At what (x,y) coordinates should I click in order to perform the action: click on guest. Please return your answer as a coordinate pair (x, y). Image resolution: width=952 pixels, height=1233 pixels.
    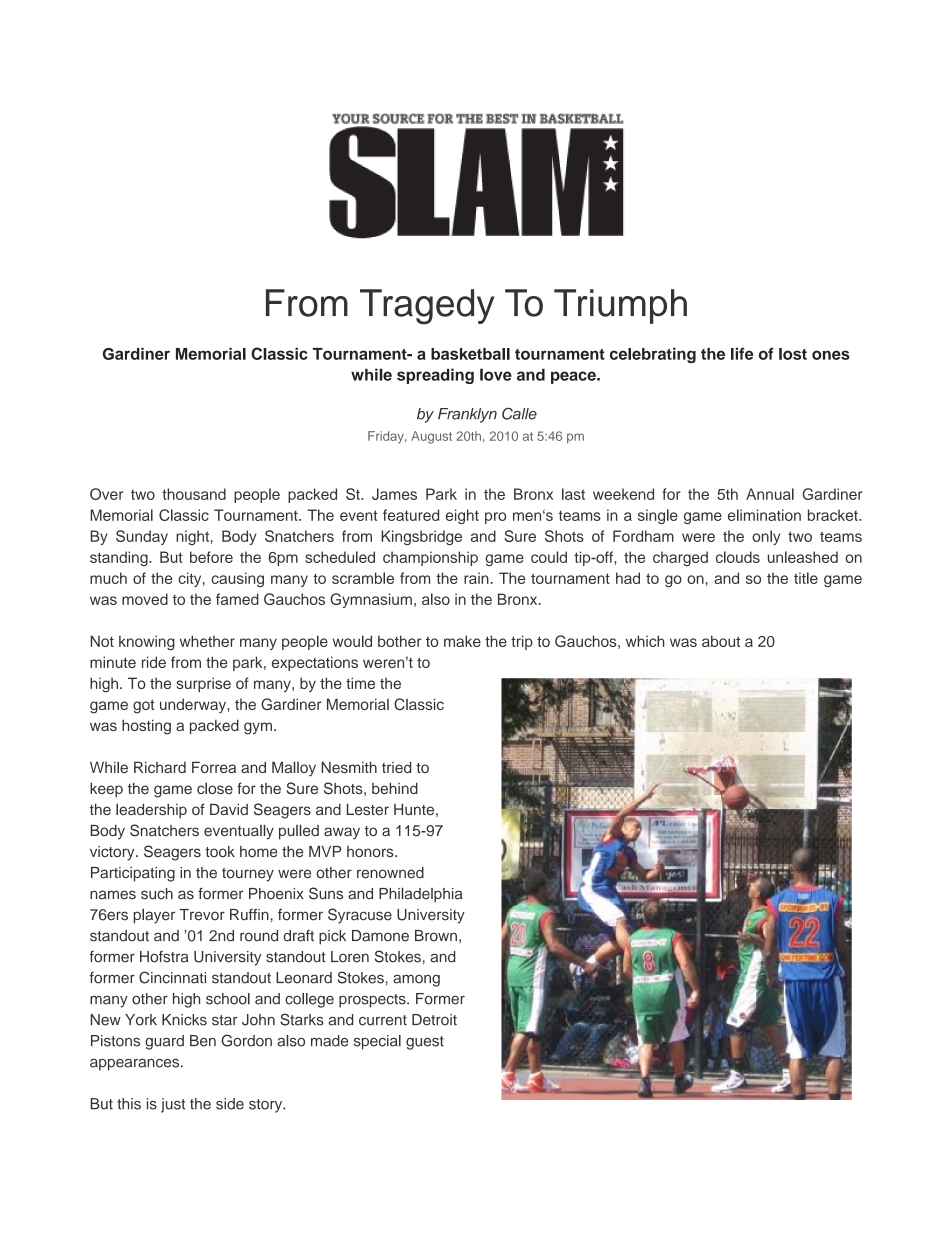
    Looking at the image, I should click on (425, 1043).
